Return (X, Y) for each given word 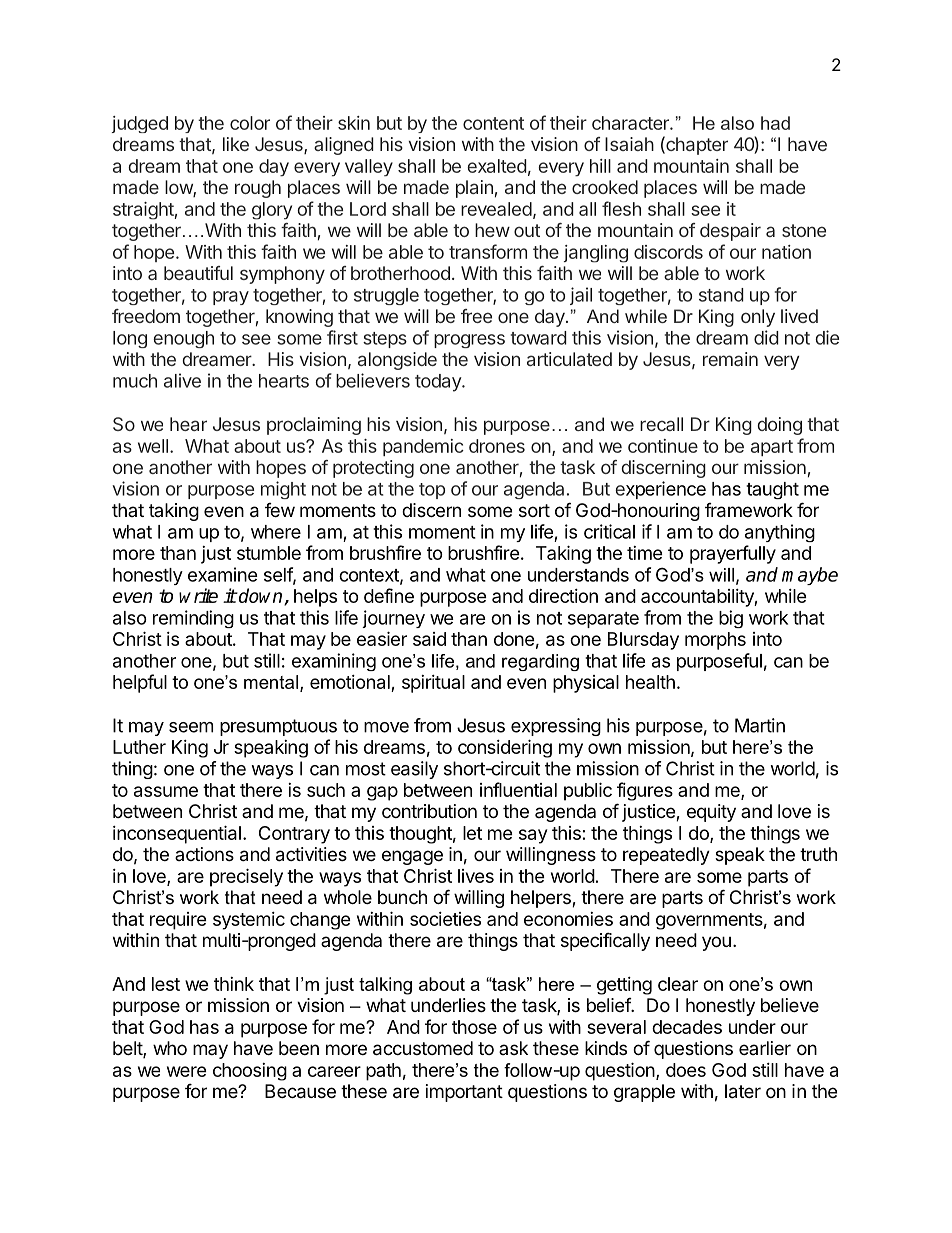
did (766, 337)
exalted (497, 166)
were (187, 1071)
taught (772, 490)
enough (183, 339)
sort (534, 510)
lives (476, 876)
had (775, 123)
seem (191, 727)
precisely (246, 877)
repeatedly (666, 856)
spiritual (433, 684)
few (280, 510)
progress (469, 341)
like (236, 144)
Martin (760, 725)
